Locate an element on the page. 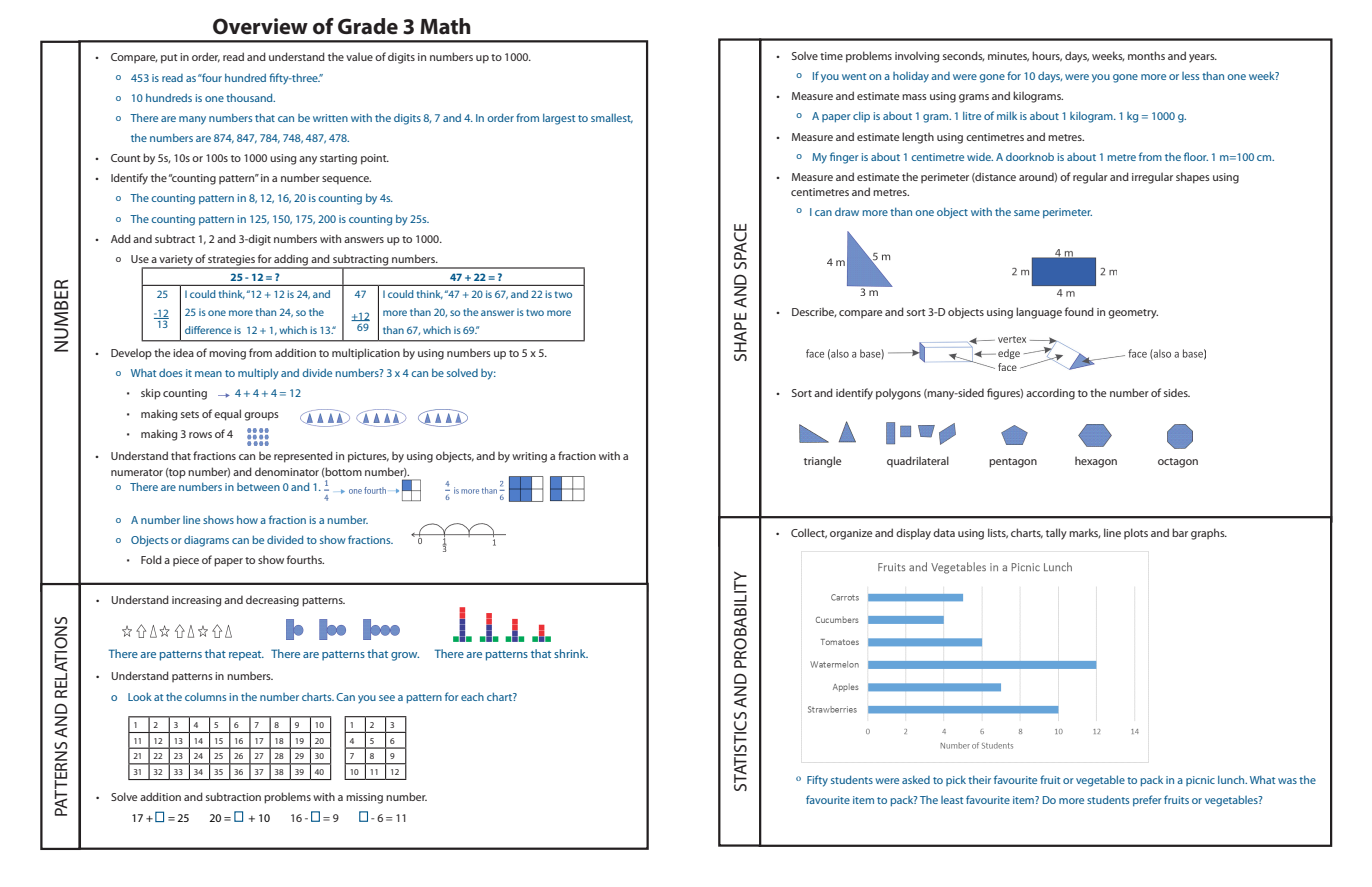 The image size is (1372, 887). octagon is located at coordinates (1178, 463).
